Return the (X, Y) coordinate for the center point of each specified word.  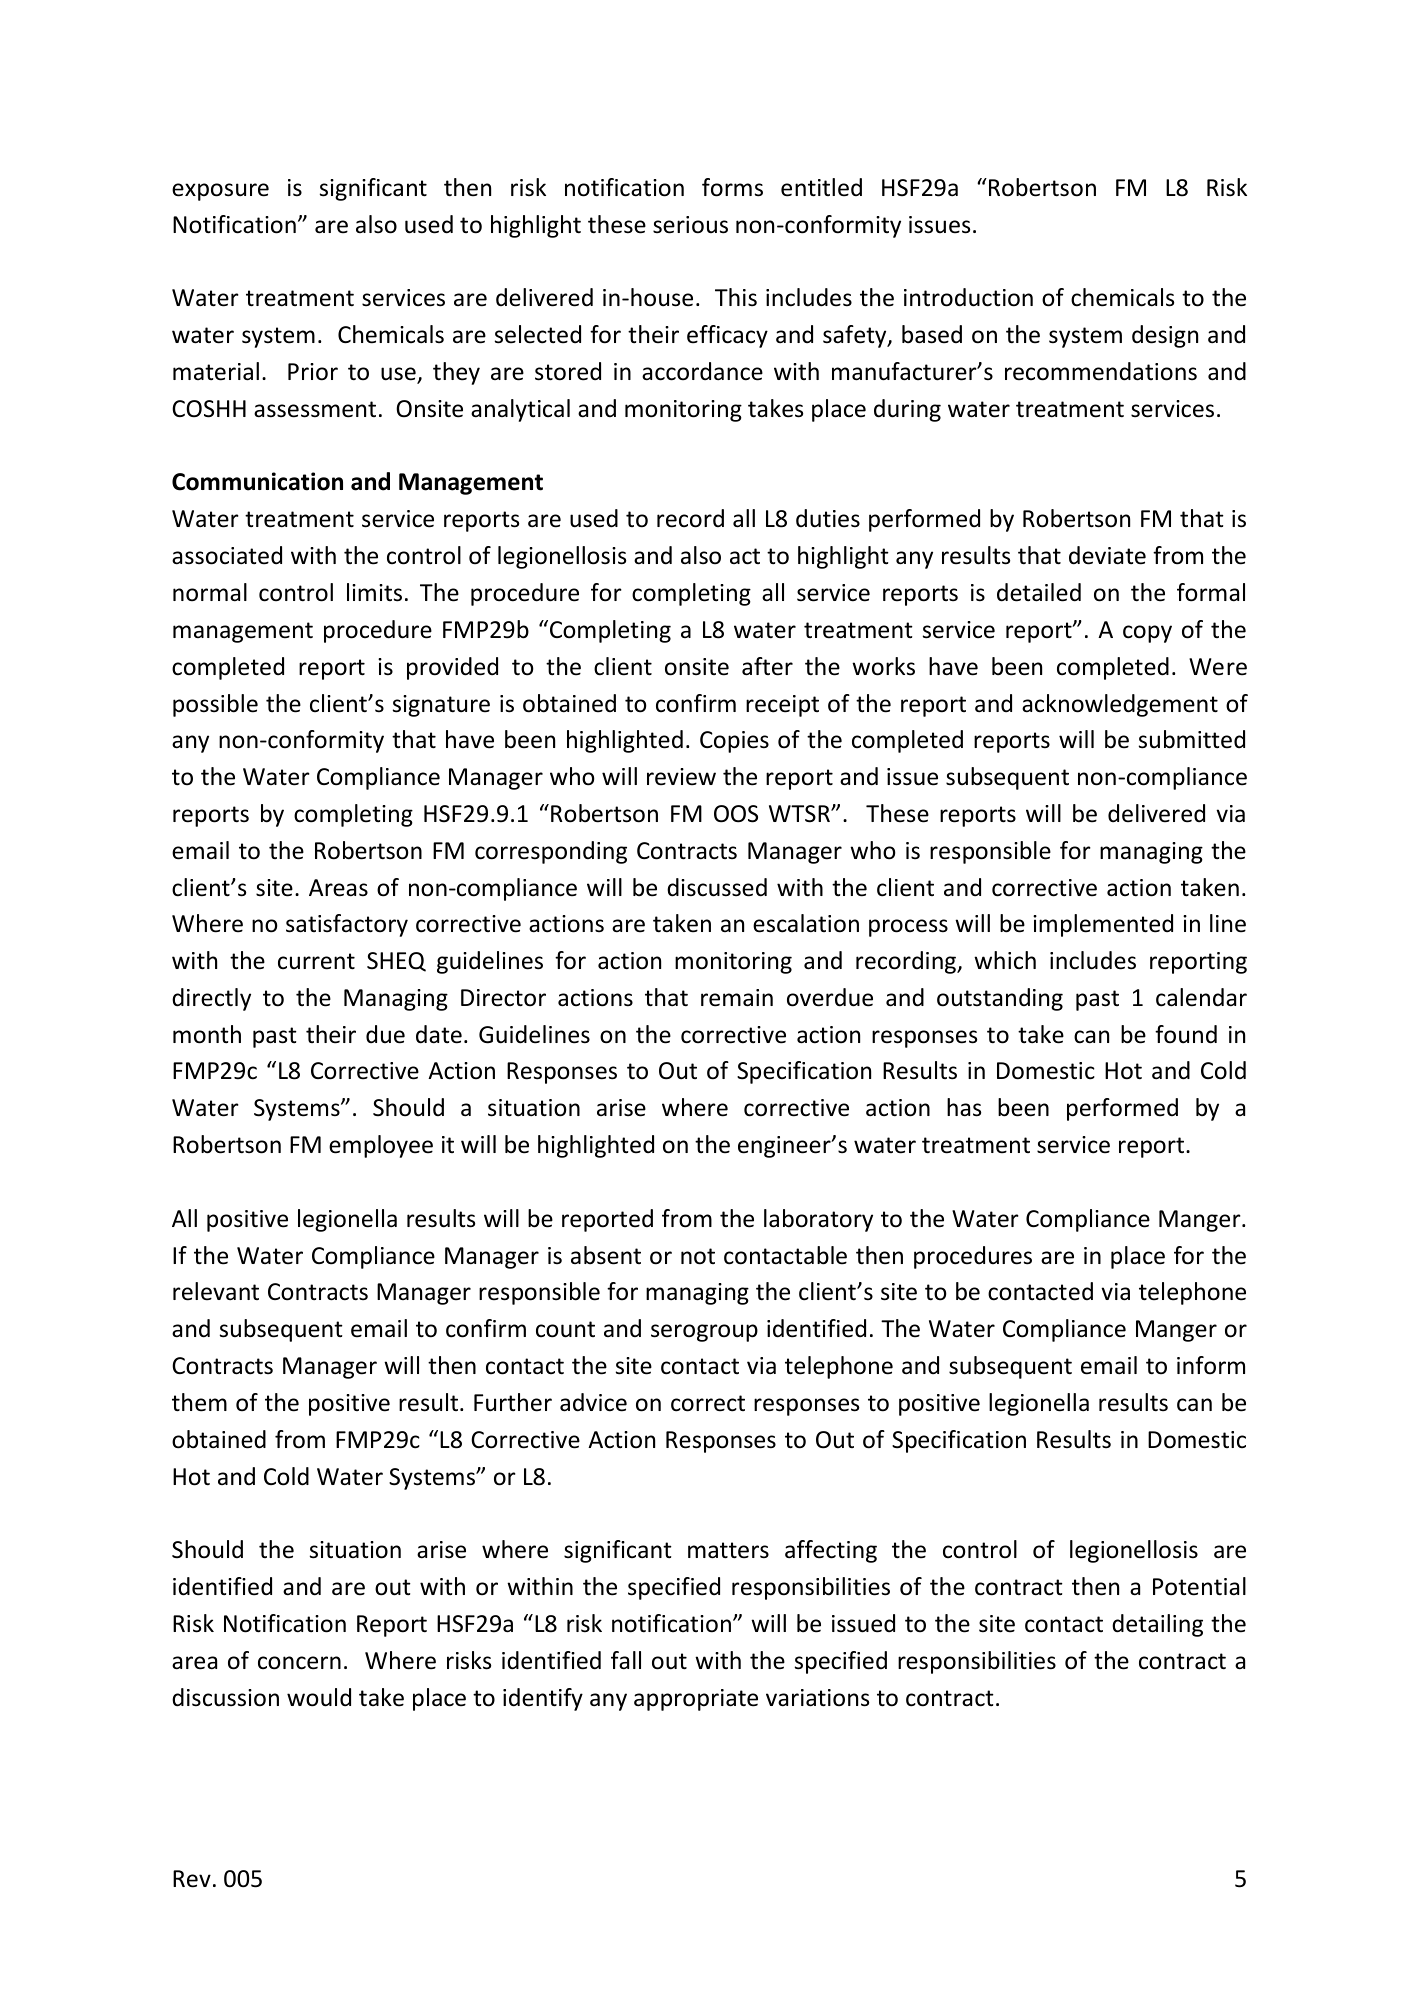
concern (299, 1663)
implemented (1103, 925)
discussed (717, 887)
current (316, 961)
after (767, 666)
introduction (968, 297)
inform (1211, 1365)
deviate (1107, 555)
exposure (220, 192)
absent (606, 1255)
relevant (216, 1291)
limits (374, 592)
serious (690, 225)
